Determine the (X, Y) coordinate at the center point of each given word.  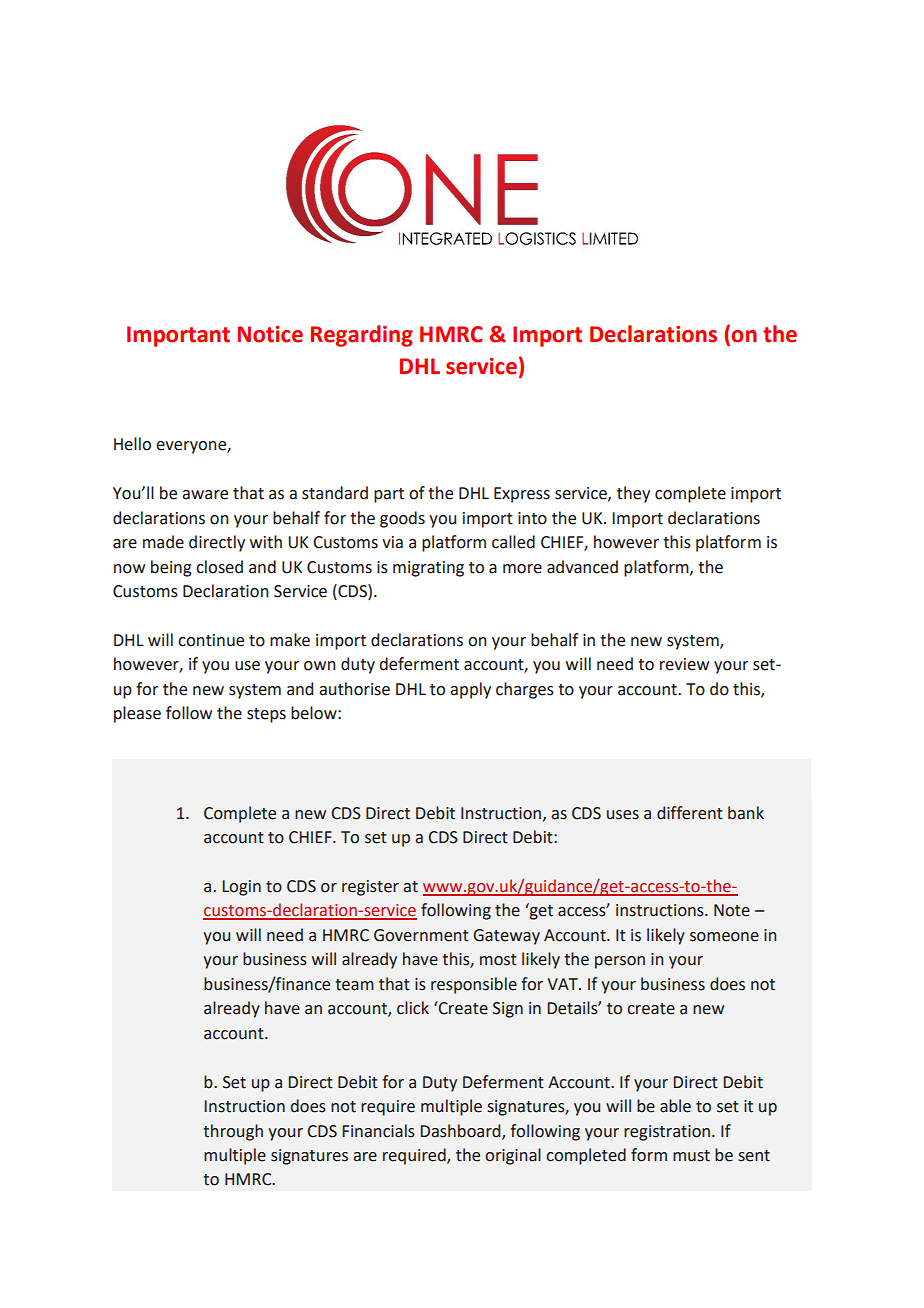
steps (266, 715)
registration (667, 1133)
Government (421, 935)
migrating (428, 569)
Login (242, 888)
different (690, 813)
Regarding (362, 336)
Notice (270, 334)
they (633, 494)
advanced (582, 567)
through (233, 1132)
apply (470, 690)
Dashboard (462, 1131)
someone (724, 937)
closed (219, 567)
